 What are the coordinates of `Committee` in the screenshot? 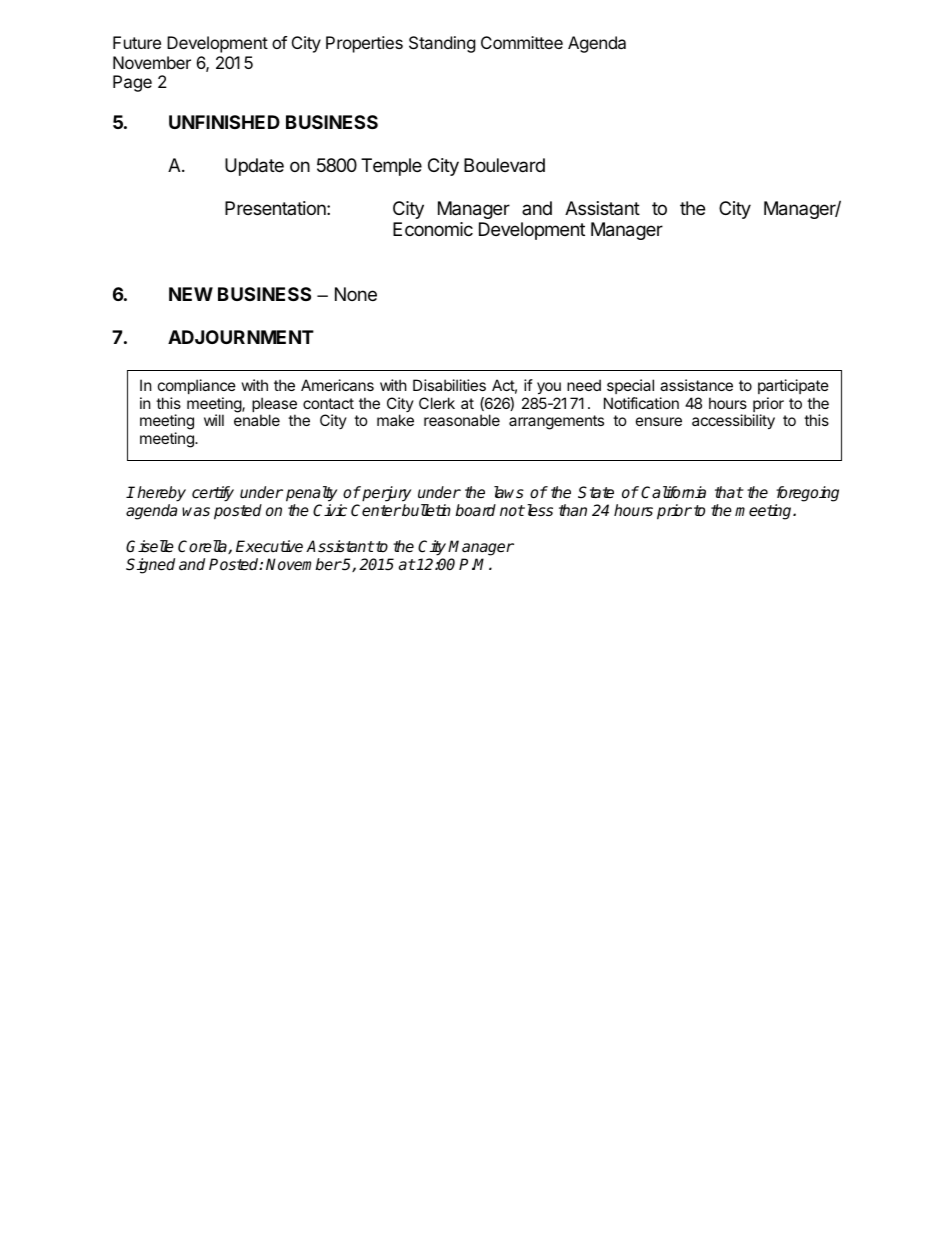 It's located at (522, 42).
